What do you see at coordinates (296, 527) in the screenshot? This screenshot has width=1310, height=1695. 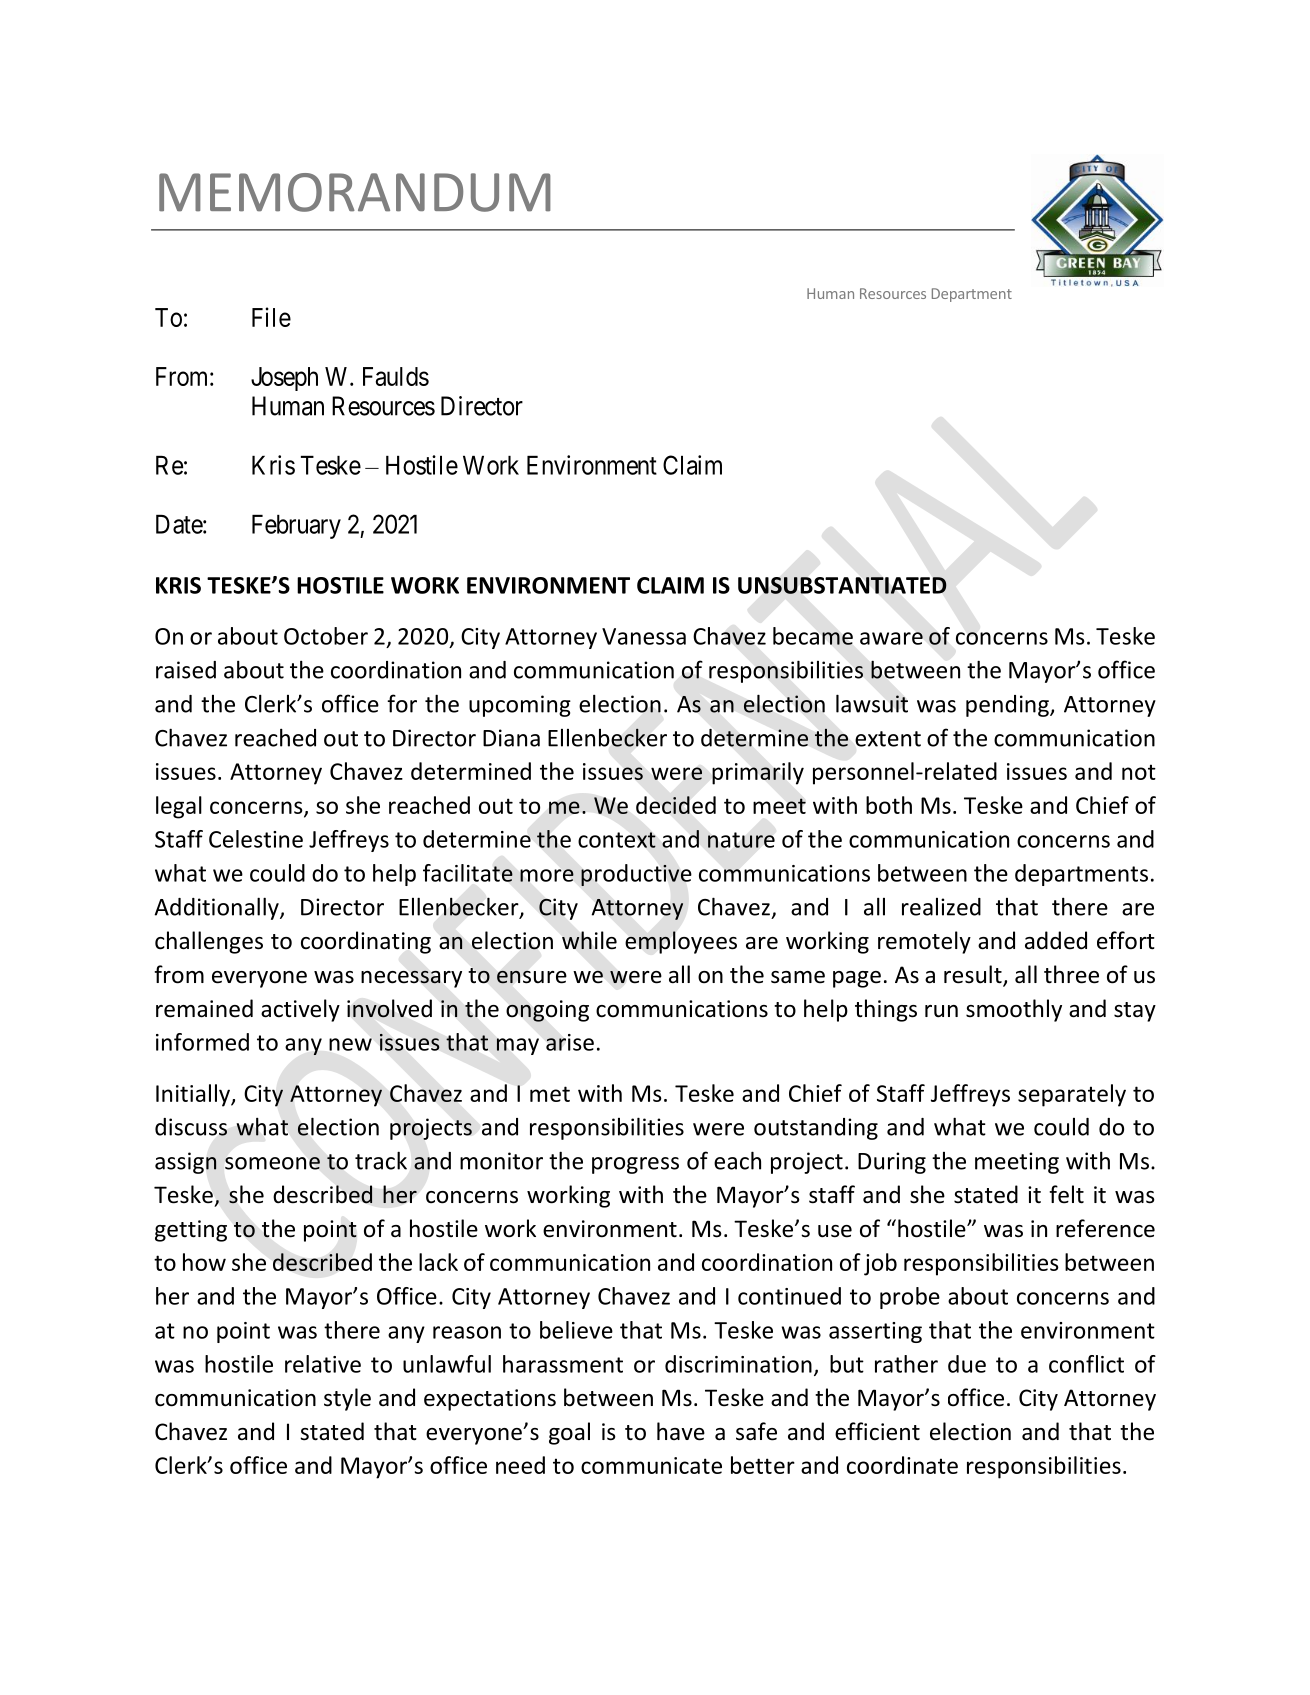 I see `February` at bounding box center [296, 527].
